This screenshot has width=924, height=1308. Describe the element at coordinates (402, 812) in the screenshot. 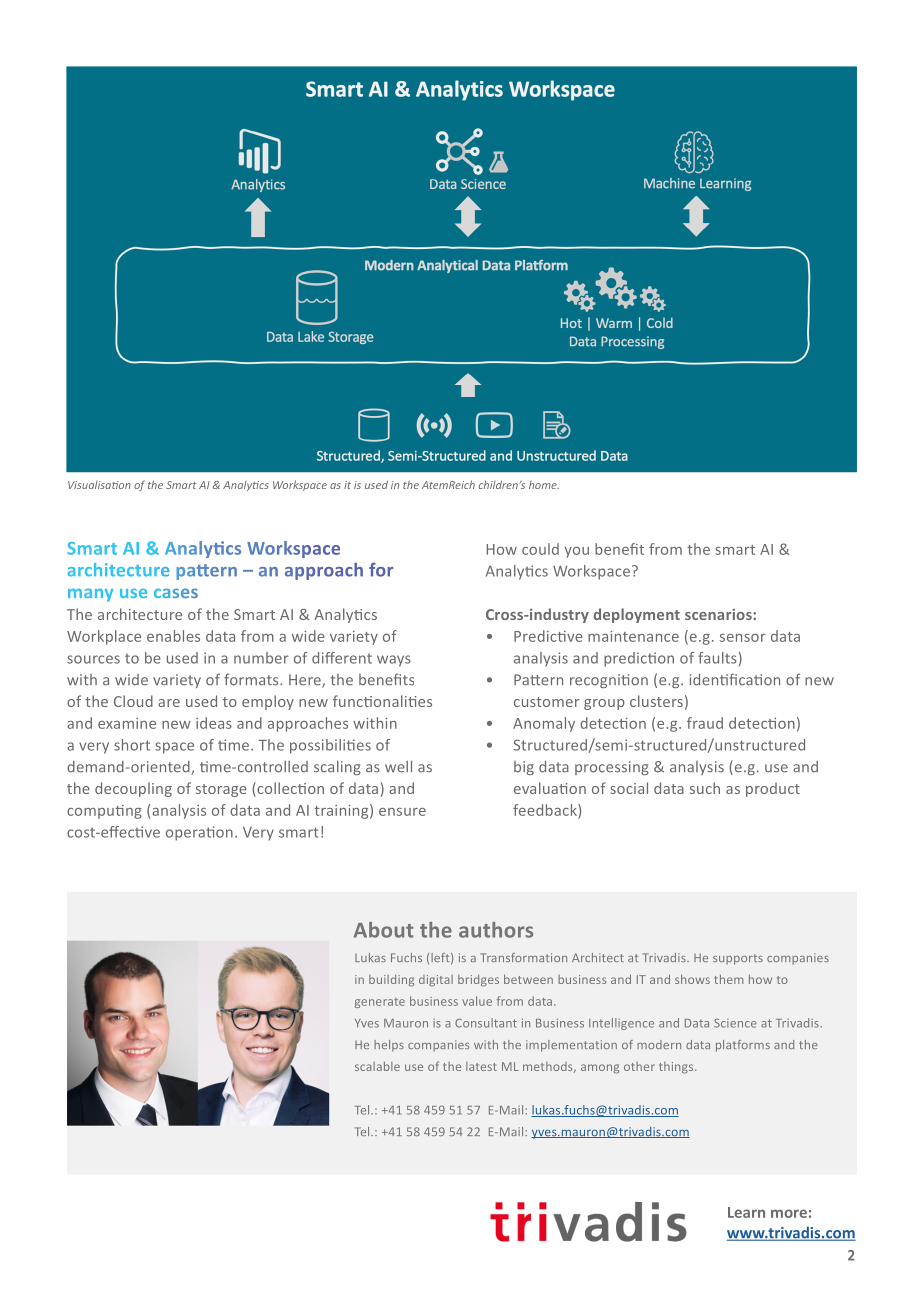

I see `ensure` at that location.
